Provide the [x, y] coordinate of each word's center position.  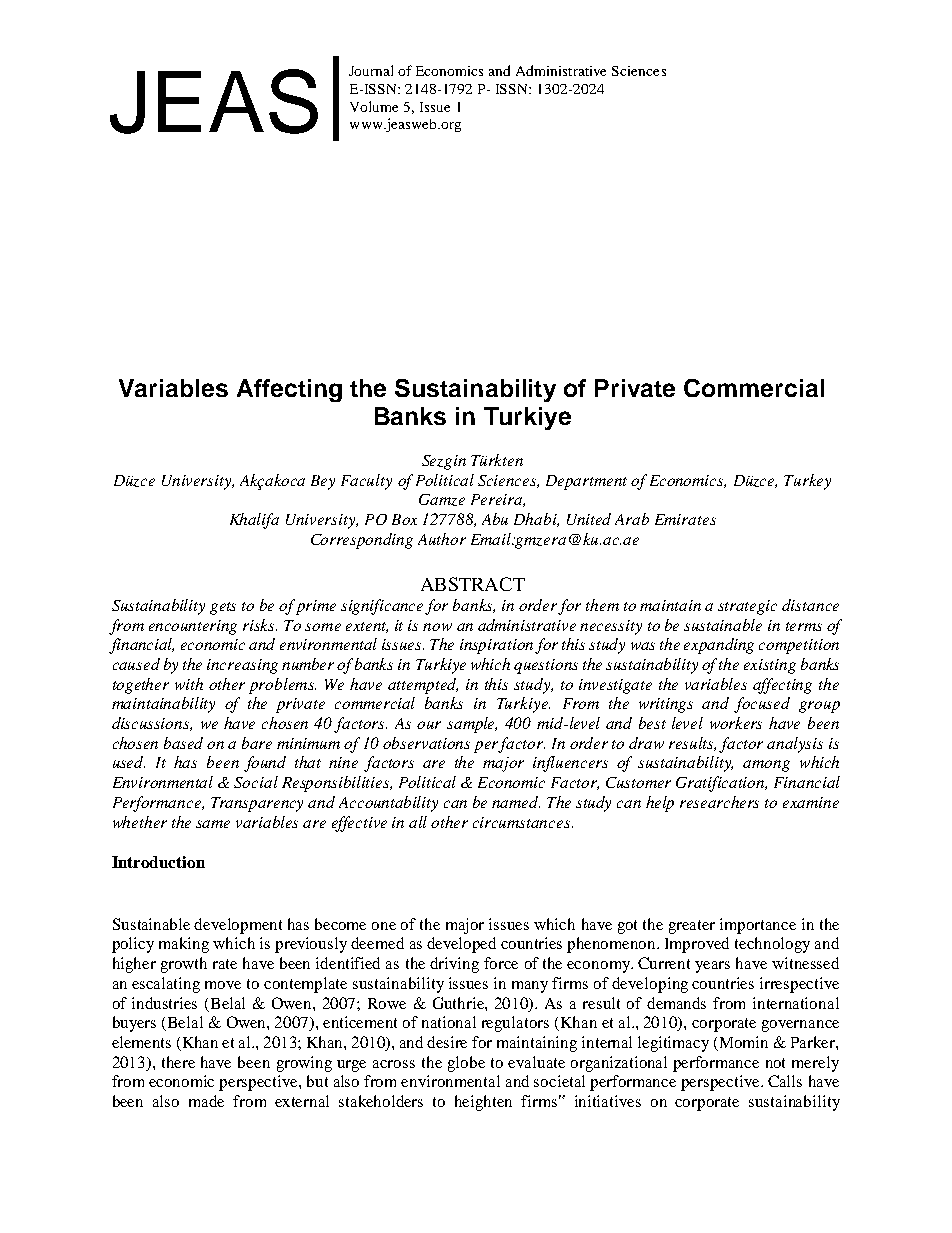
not [775, 1063]
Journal [371, 70]
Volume [374, 106]
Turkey [807, 482]
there [178, 1062]
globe [466, 1064]
